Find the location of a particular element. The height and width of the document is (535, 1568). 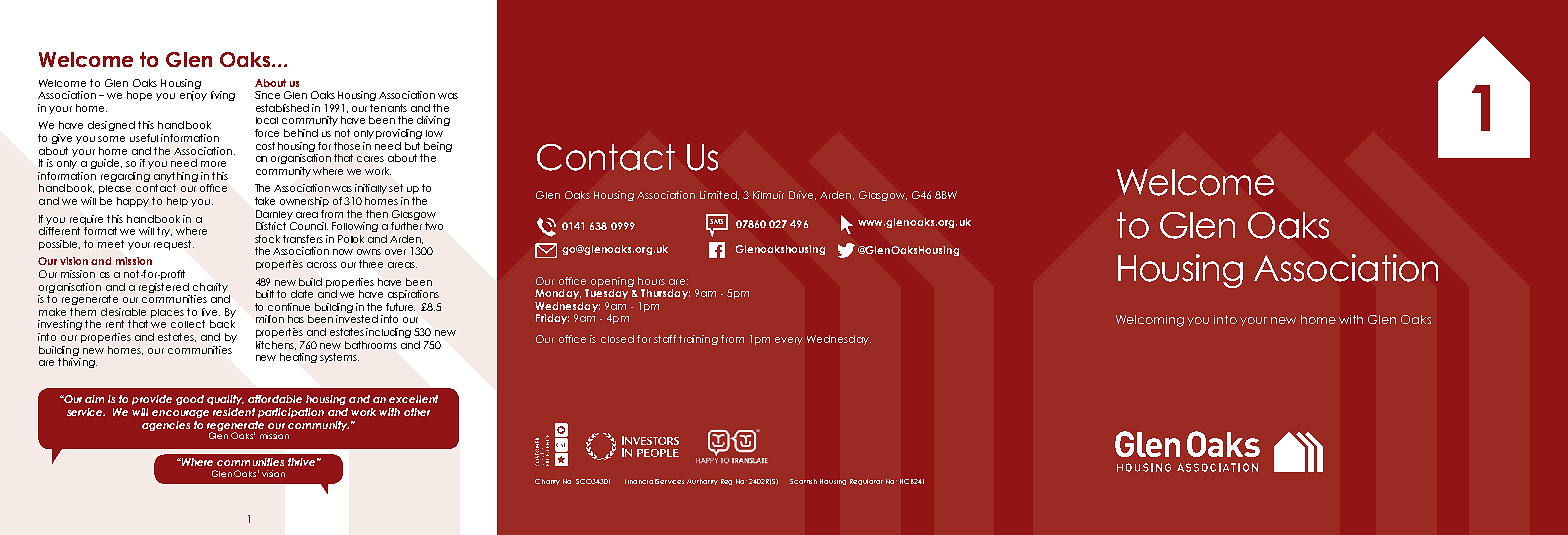

Tuesday is located at coordinates (606, 294).
